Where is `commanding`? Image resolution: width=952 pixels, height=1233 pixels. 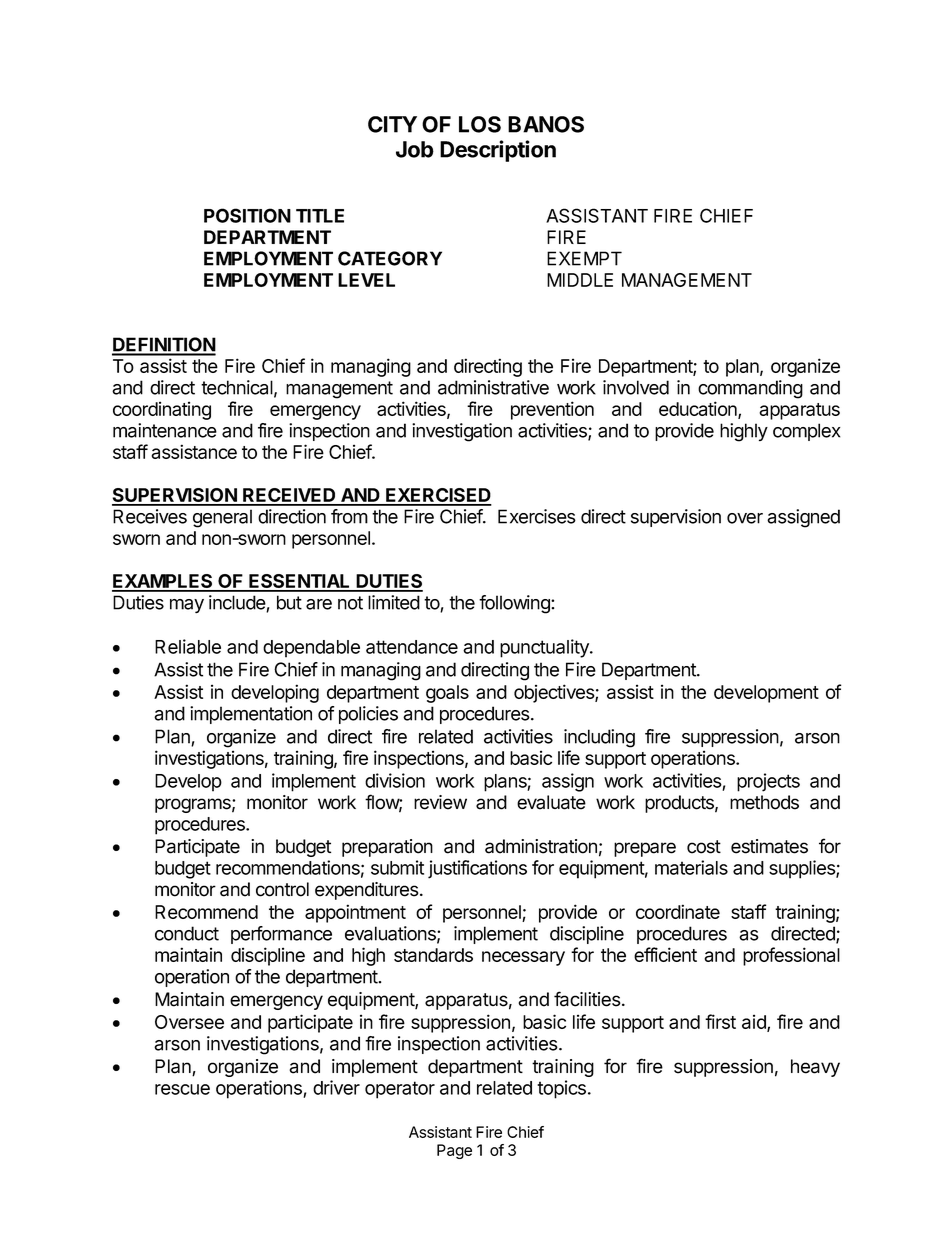
commanding is located at coordinates (750, 389).
